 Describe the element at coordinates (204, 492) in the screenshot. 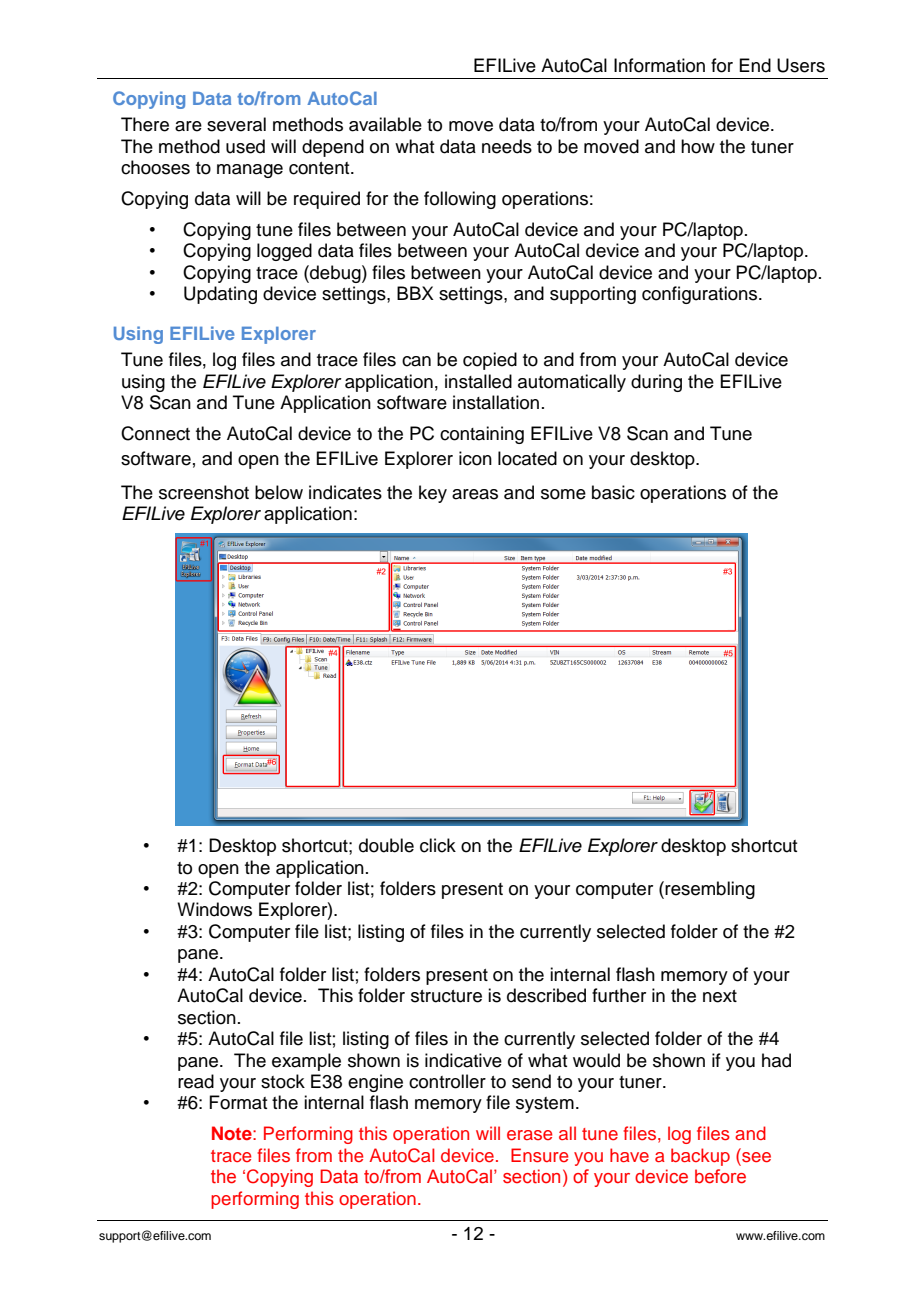

I see `screenshot` at that location.
